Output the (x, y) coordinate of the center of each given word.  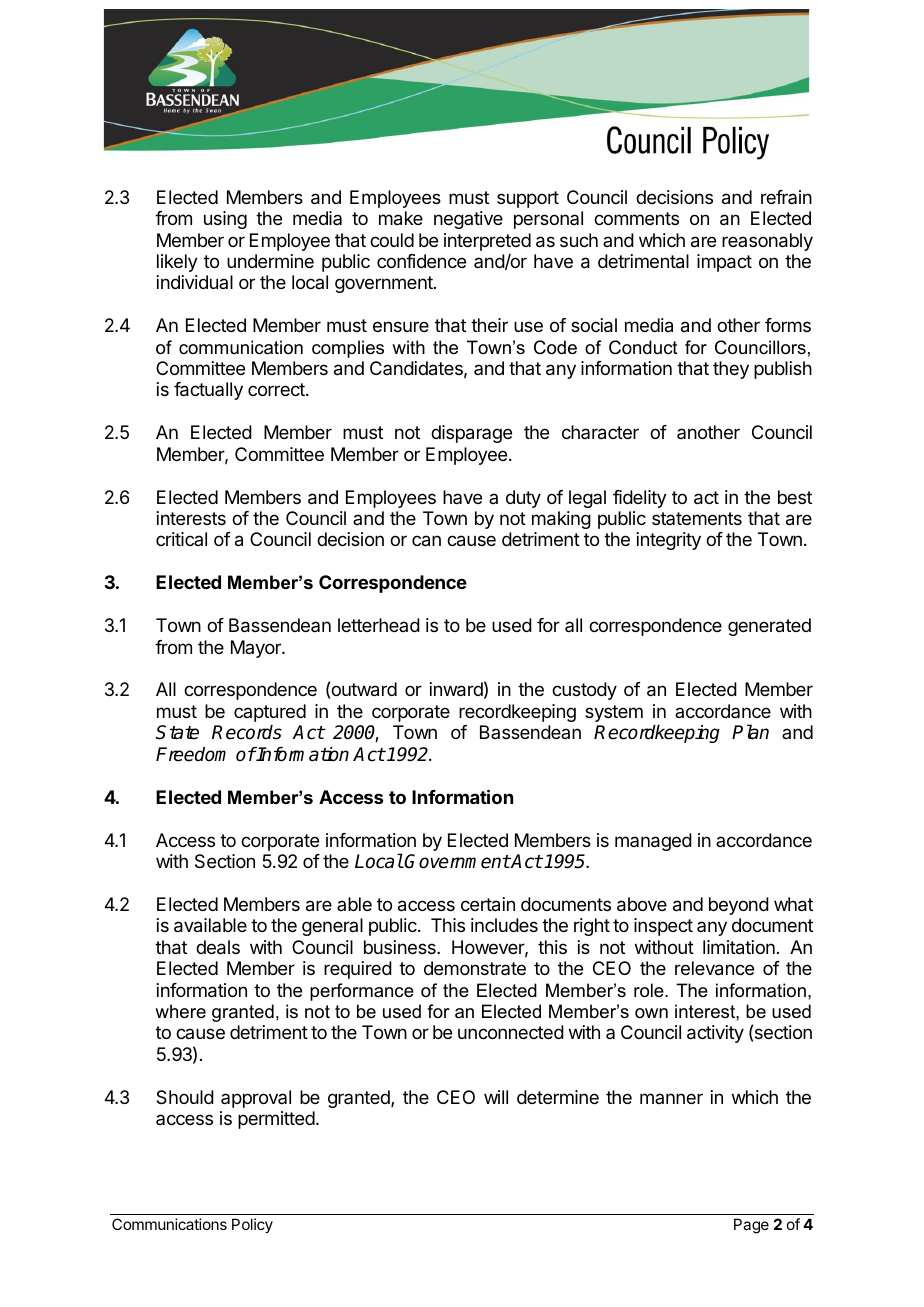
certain (488, 904)
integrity (669, 541)
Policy (252, 1225)
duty (523, 499)
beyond (739, 906)
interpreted (487, 242)
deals (218, 947)
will (496, 1097)
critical (181, 539)
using (225, 220)
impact (724, 263)
